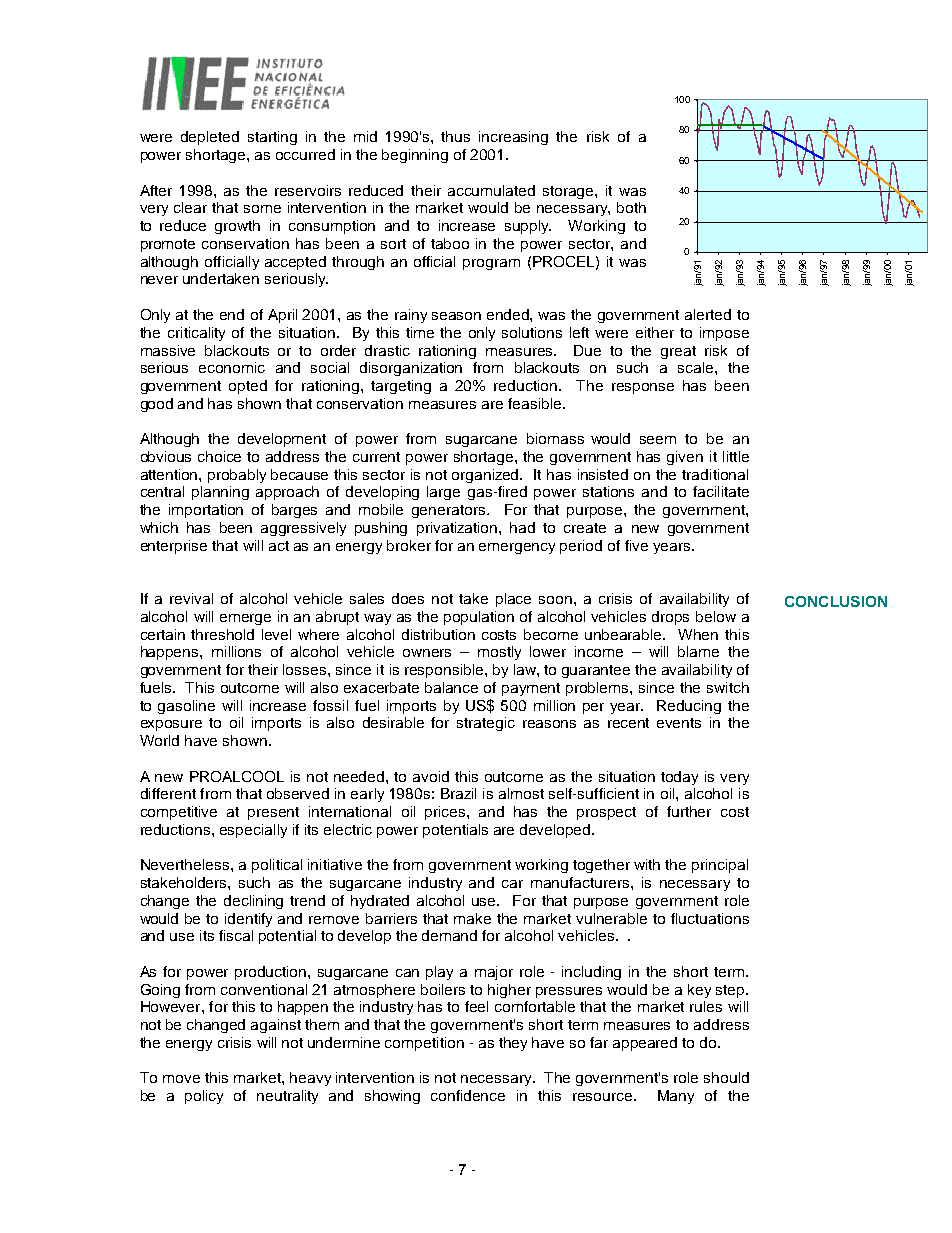 The height and width of the screenshot is (1233, 952). Describe the element at coordinates (716, 616) in the screenshot. I see `below` at that location.
